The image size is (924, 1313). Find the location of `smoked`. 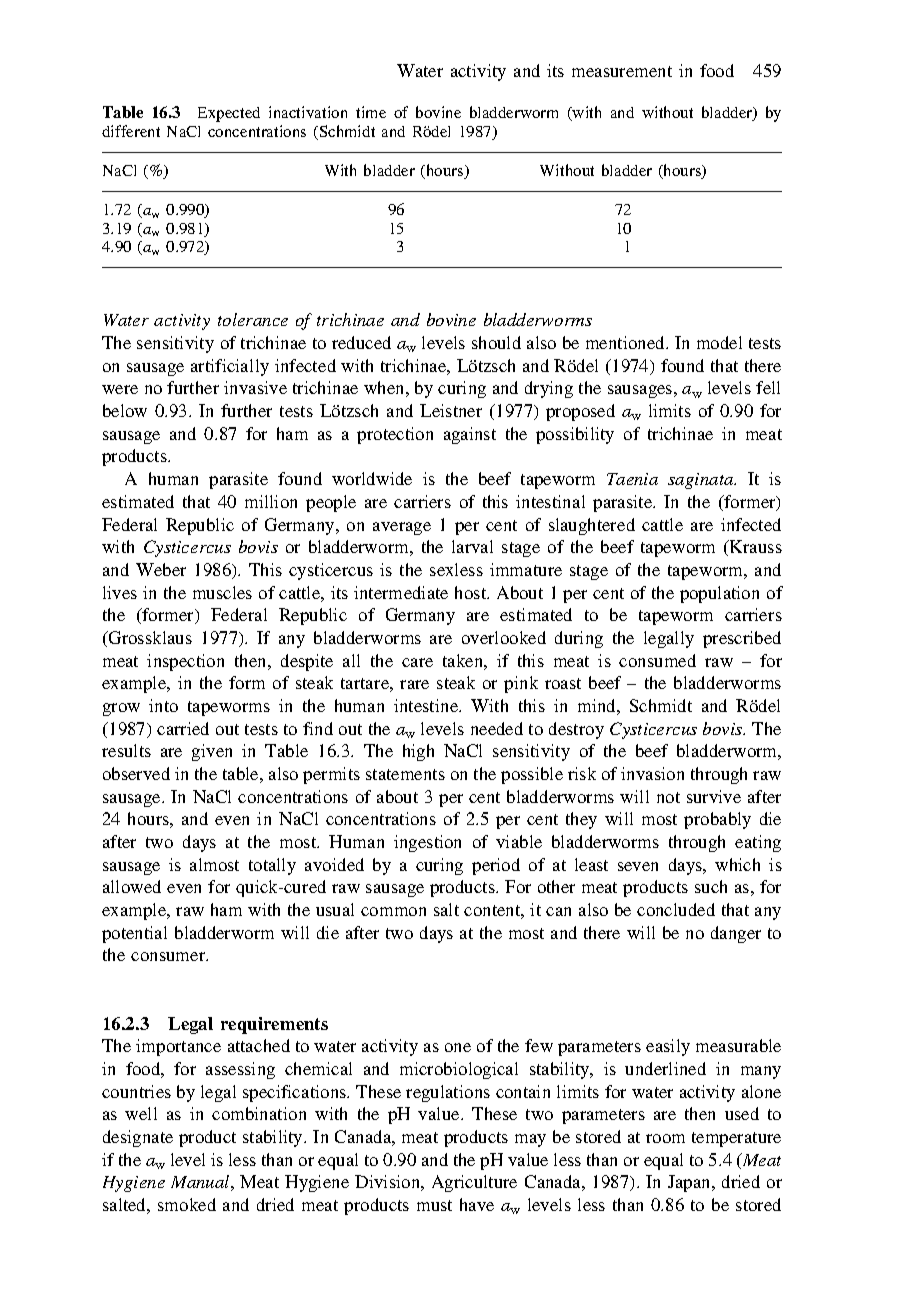

smoked is located at coordinates (187, 1204).
